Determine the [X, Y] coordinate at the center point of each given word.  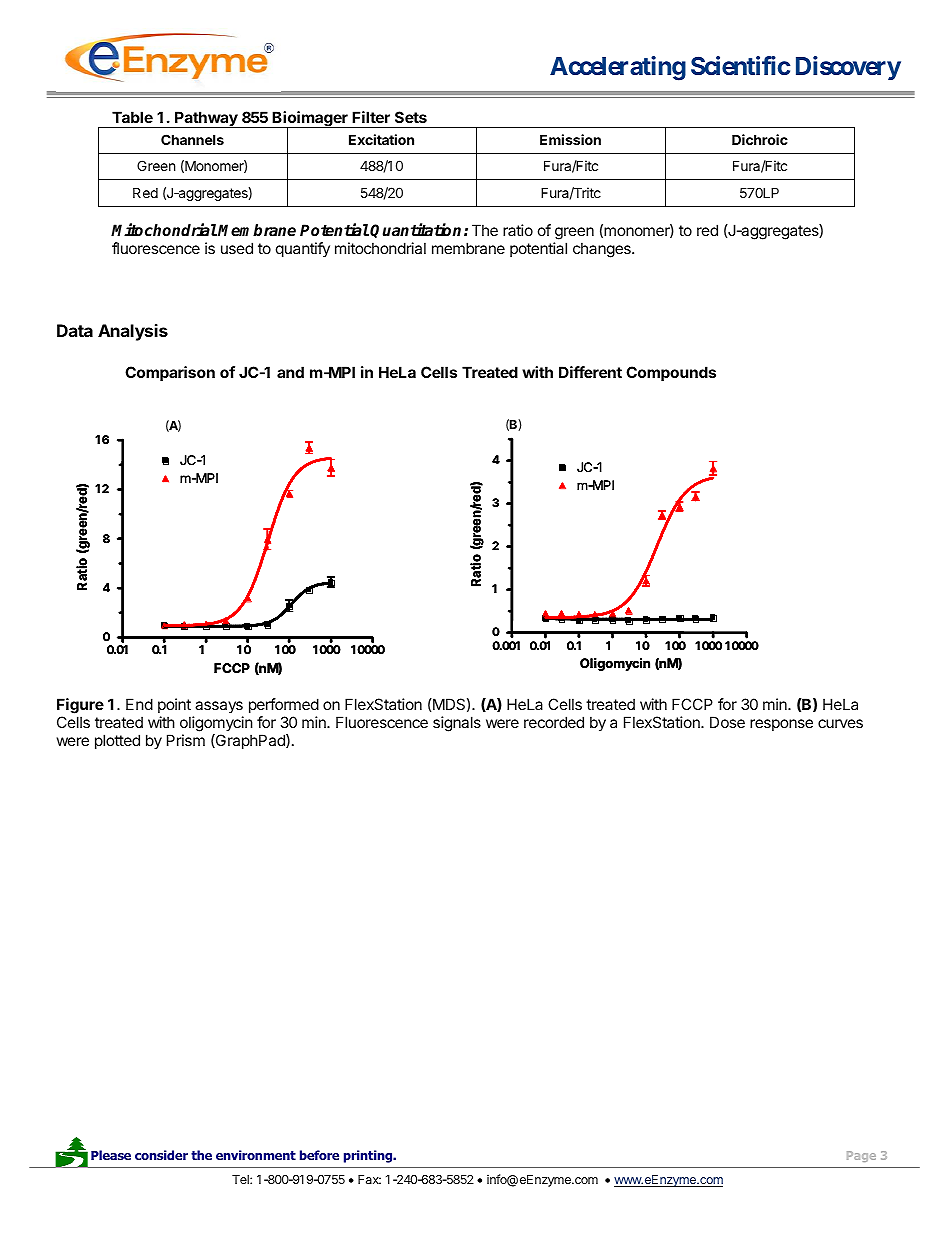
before [319, 1155]
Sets [411, 117]
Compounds [671, 373]
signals [457, 724]
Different [590, 372]
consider [161, 1155]
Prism [186, 740]
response [781, 725]
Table [132, 117]
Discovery [848, 68]
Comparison [170, 373]
